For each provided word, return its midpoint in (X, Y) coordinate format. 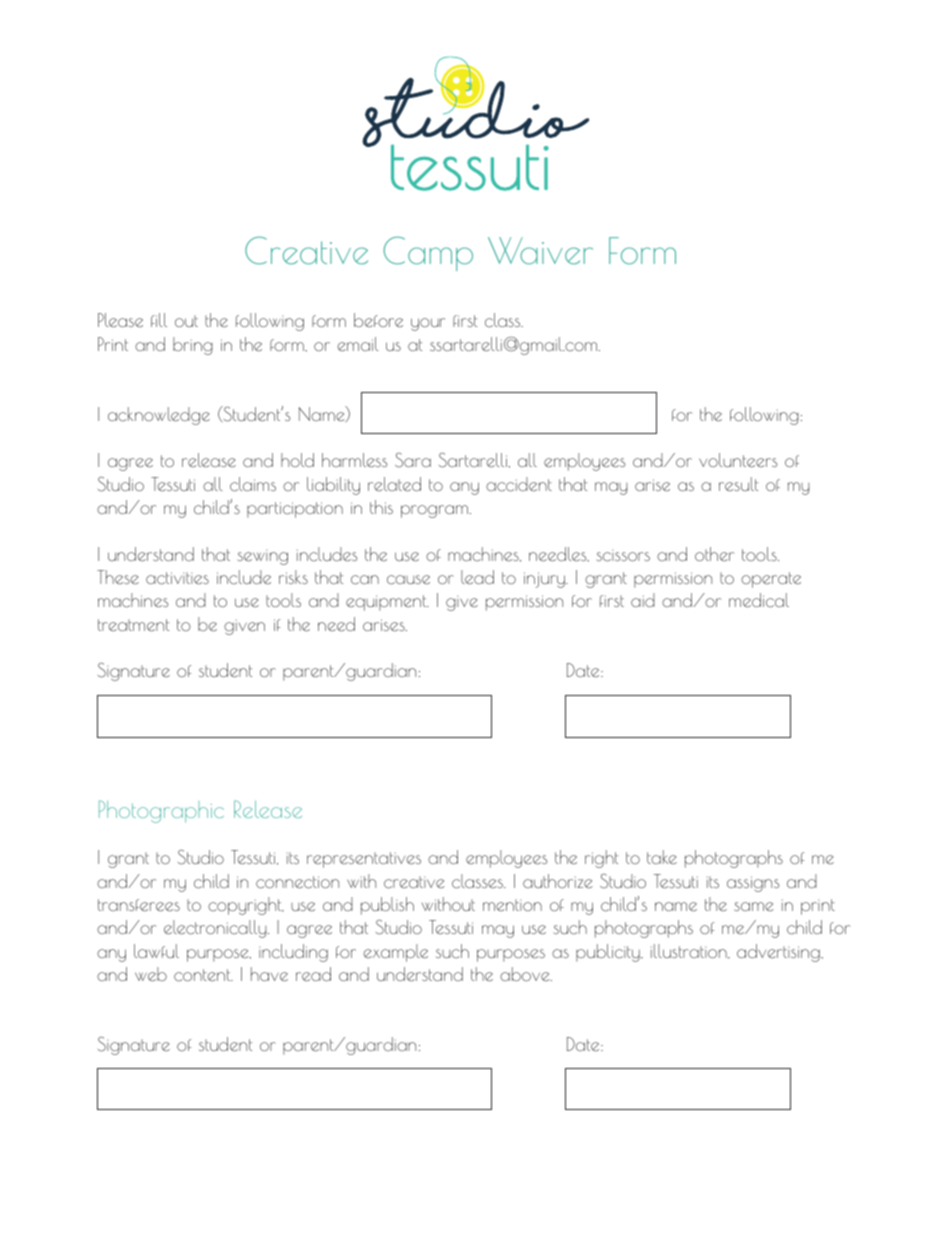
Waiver (540, 251)
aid (643, 600)
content (203, 975)
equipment (387, 603)
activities (177, 578)
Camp (428, 253)
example (395, 953)
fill (159, 320)
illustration (690, 951)
